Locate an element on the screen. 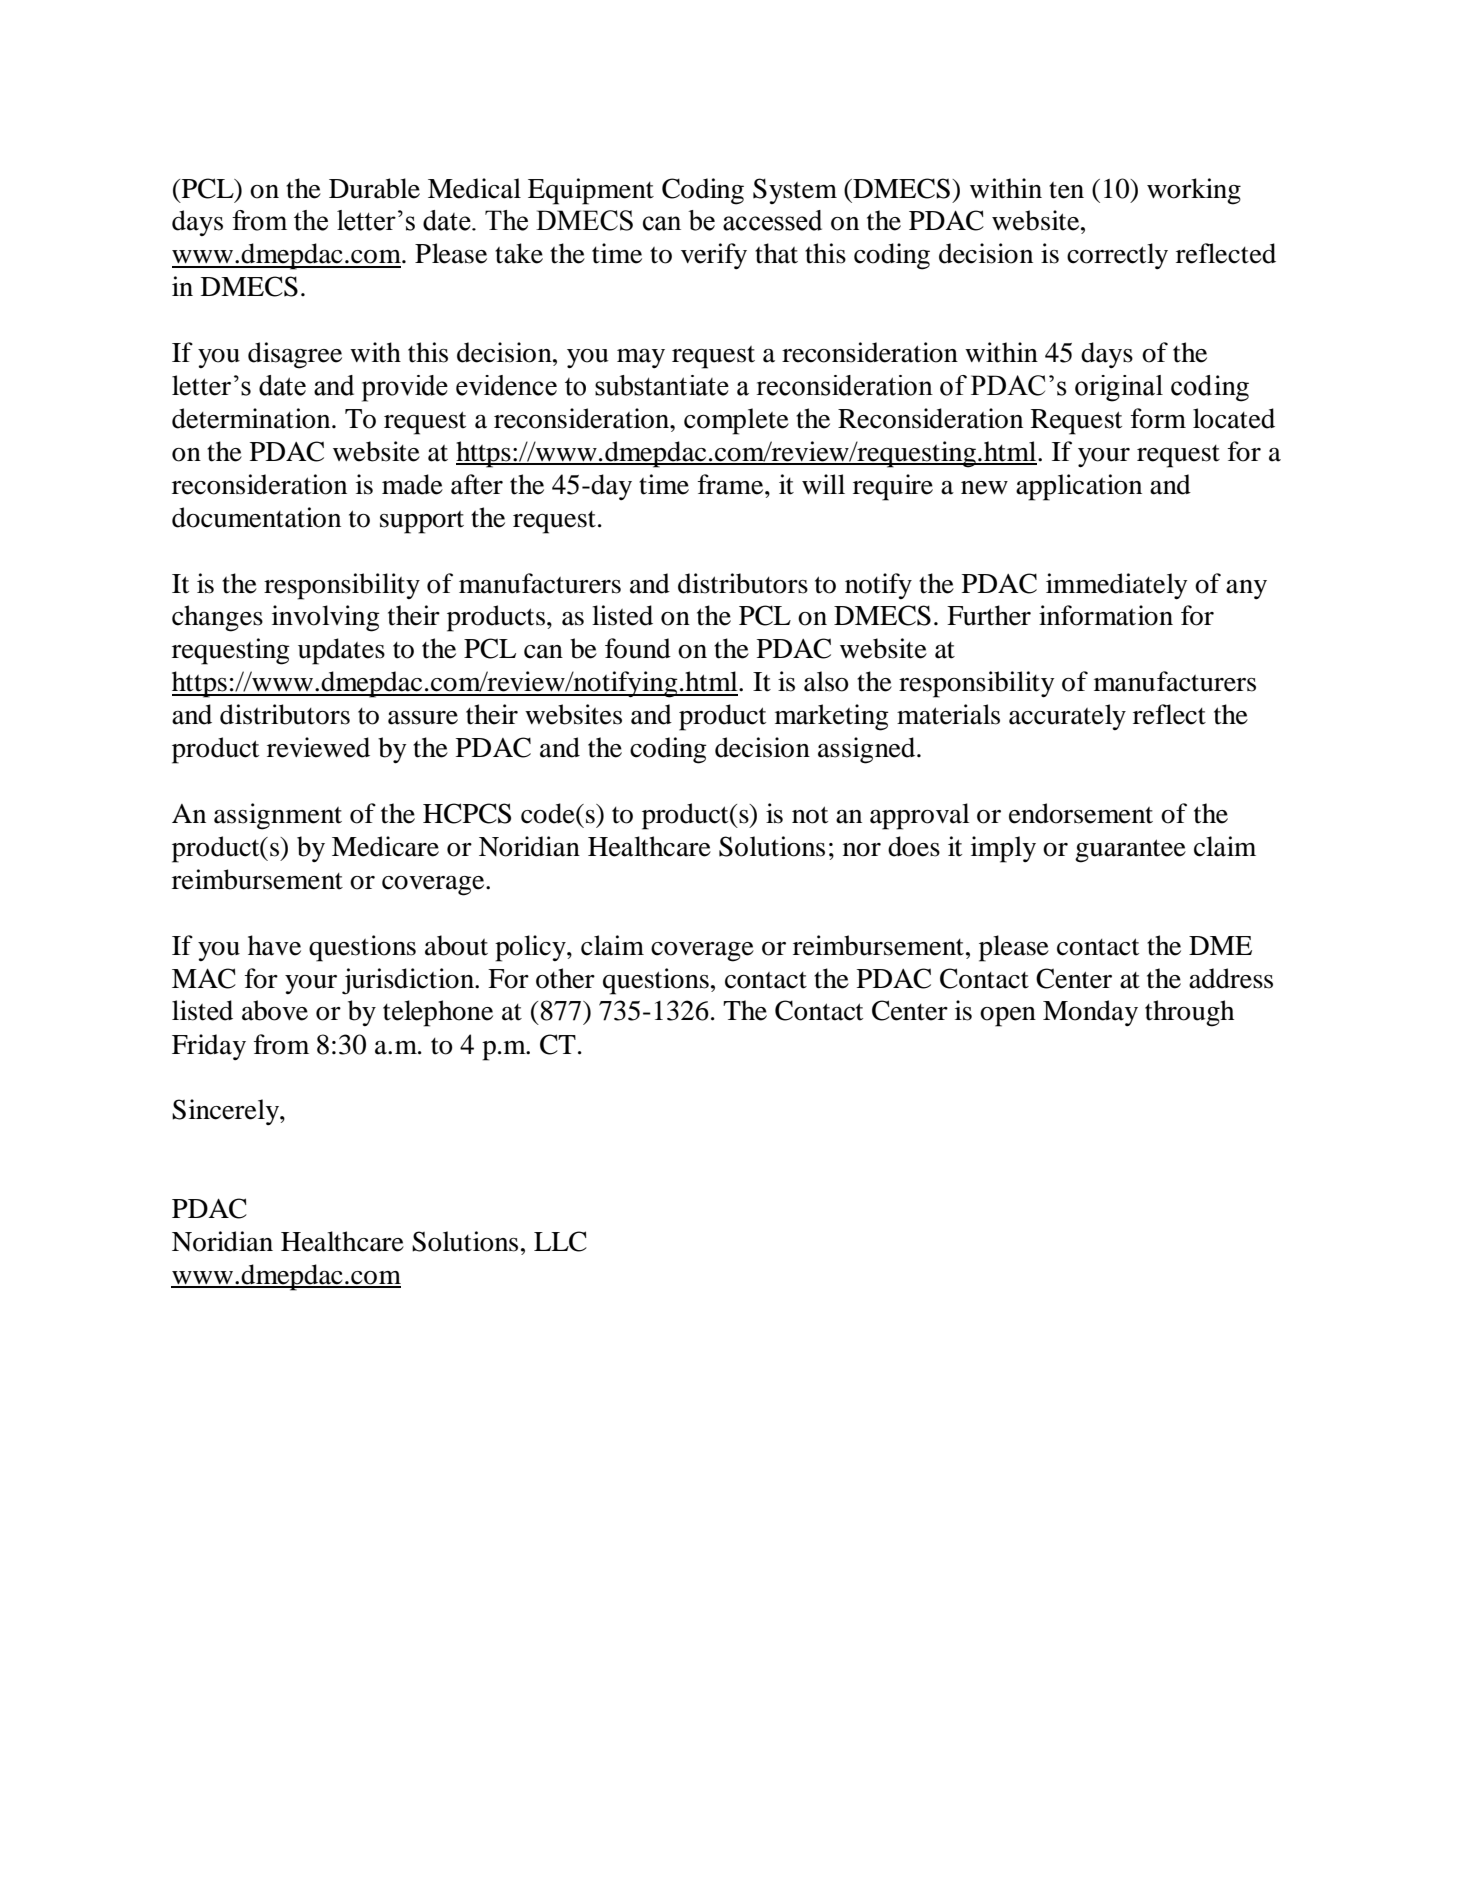  documentation is located at coordinates (256, 517).
